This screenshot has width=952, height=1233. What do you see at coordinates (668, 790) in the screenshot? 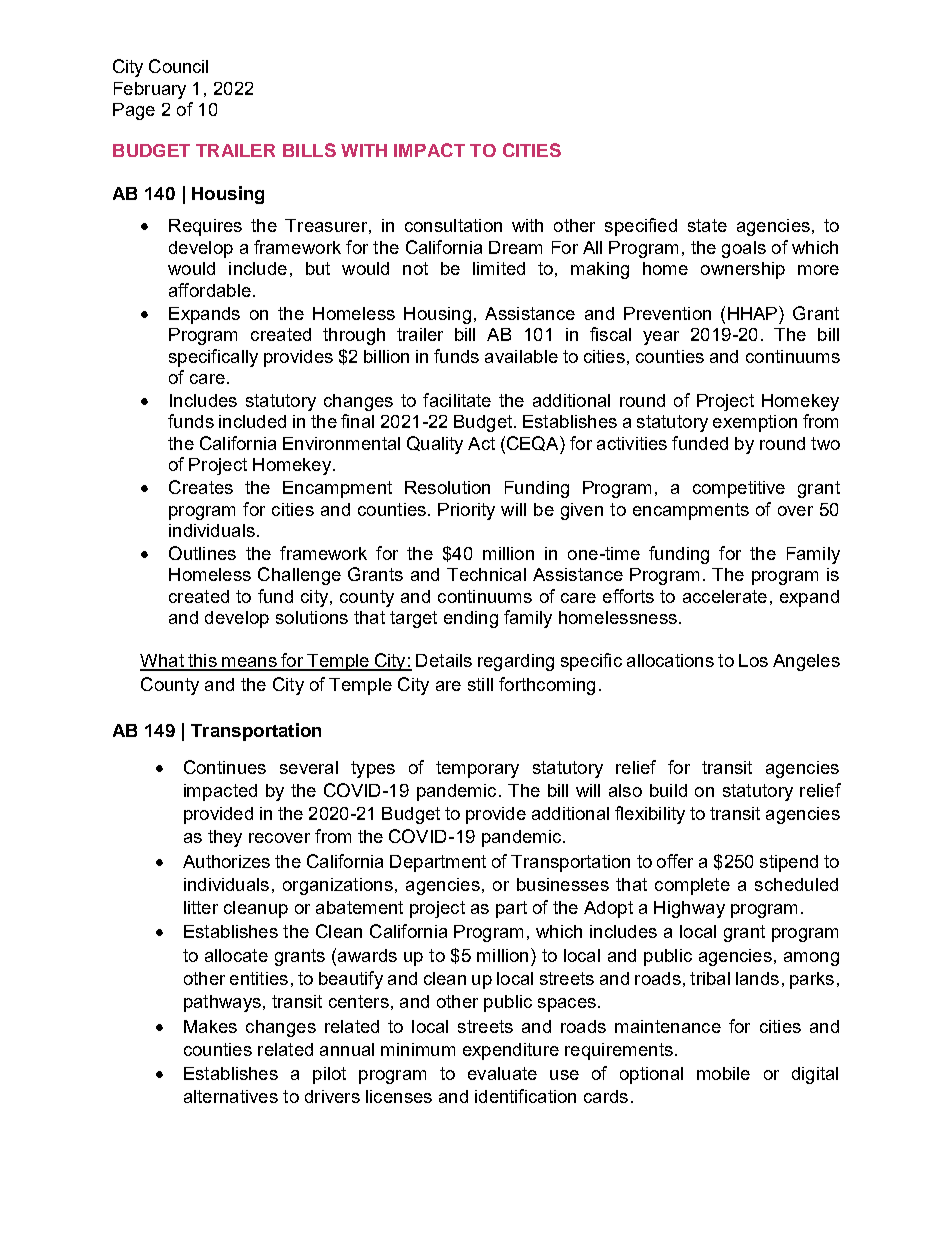
I see `build` at bounding box center [668, 790].
